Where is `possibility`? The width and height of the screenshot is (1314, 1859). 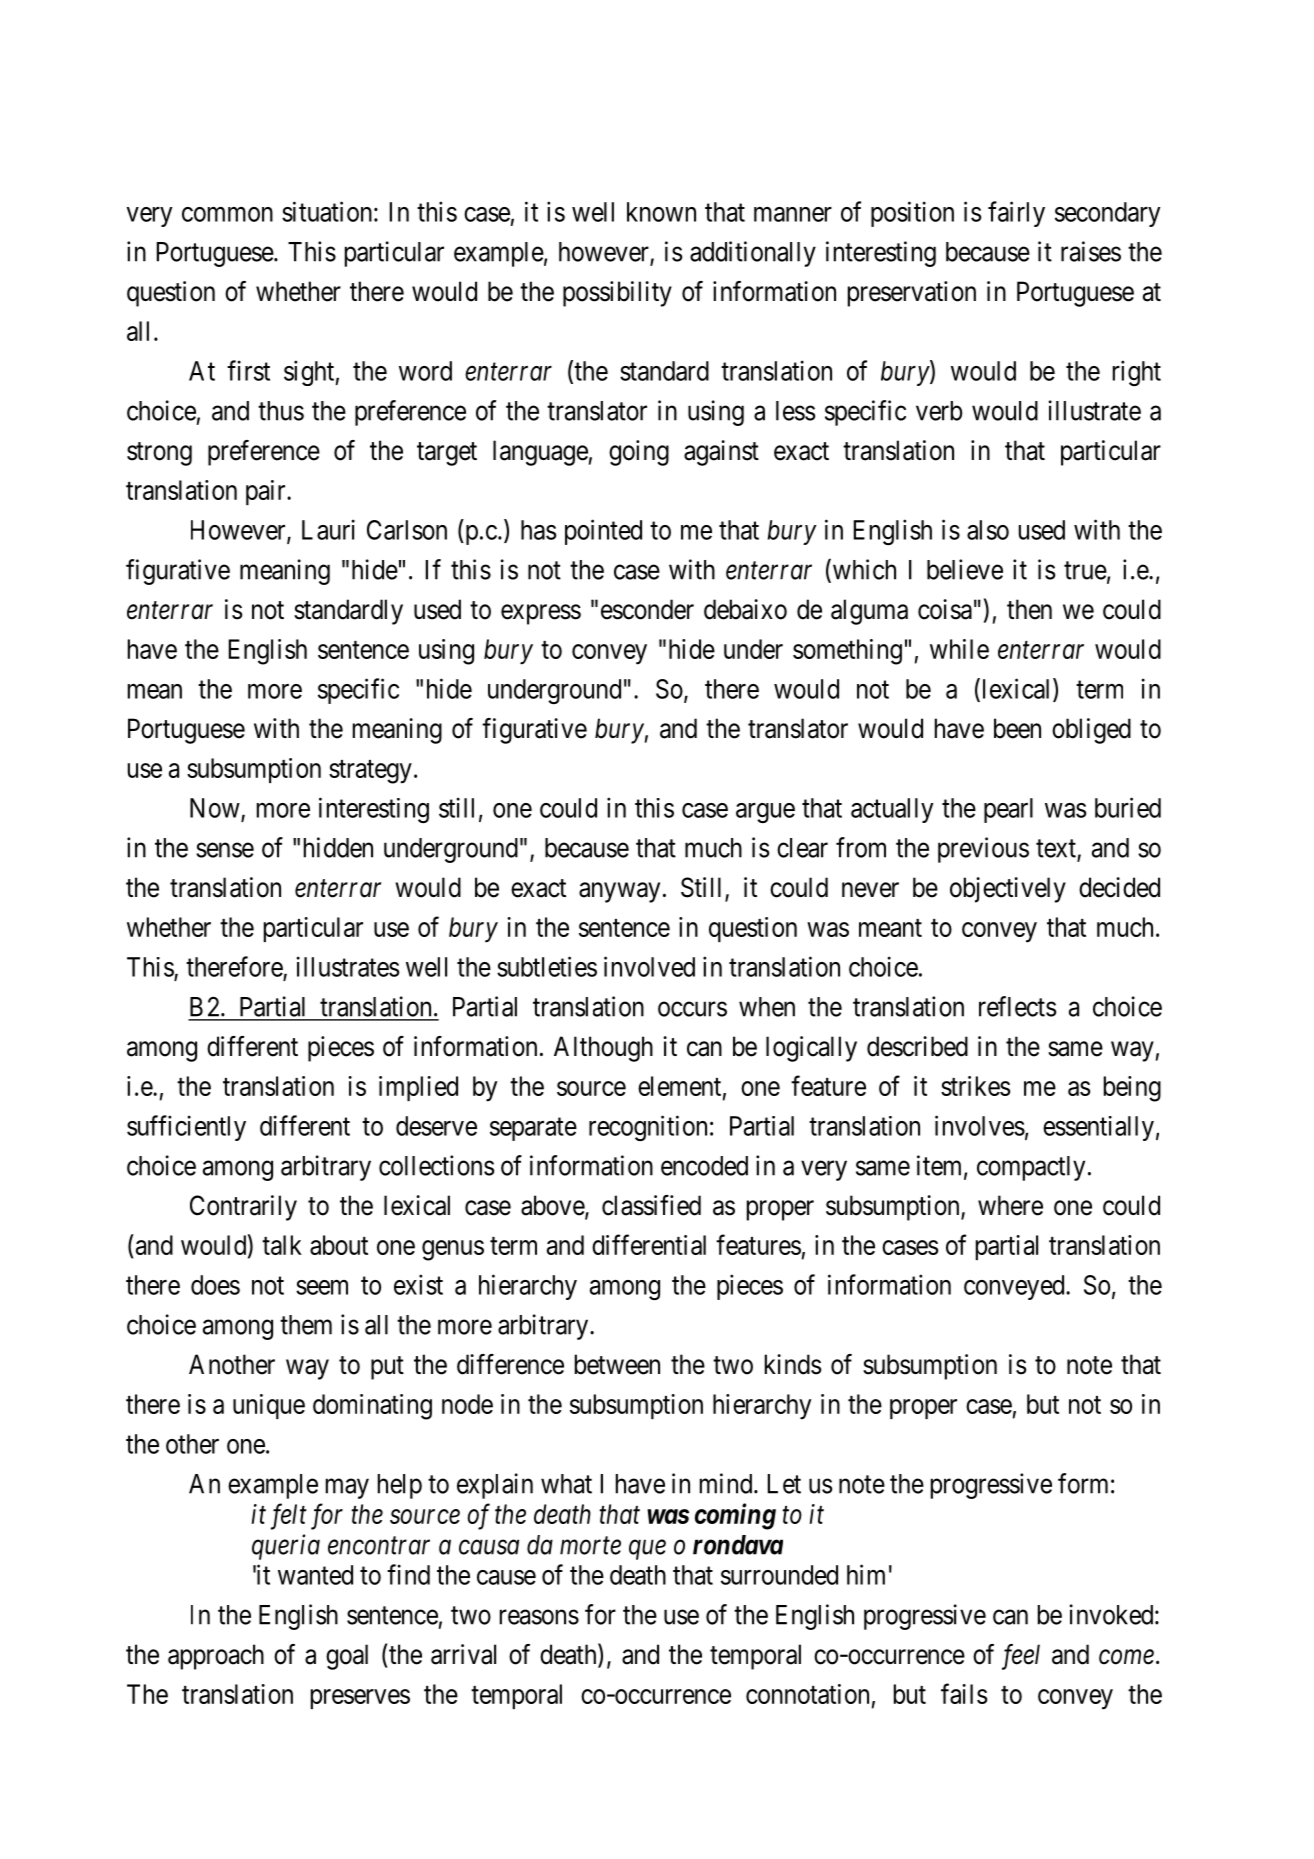 possibility is located at coordinates (617, 294).
